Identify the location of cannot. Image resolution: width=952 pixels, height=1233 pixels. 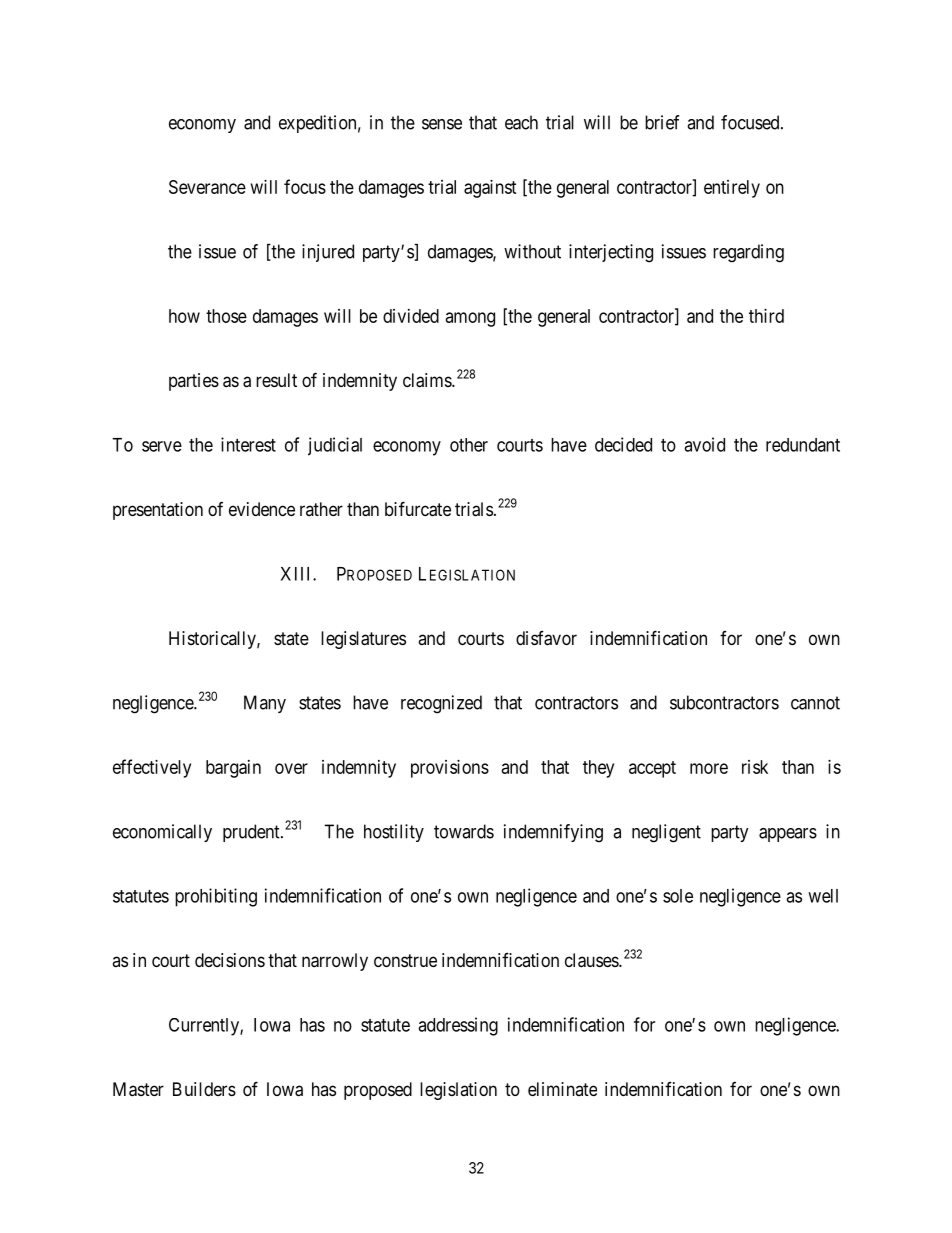
(815, 703).
